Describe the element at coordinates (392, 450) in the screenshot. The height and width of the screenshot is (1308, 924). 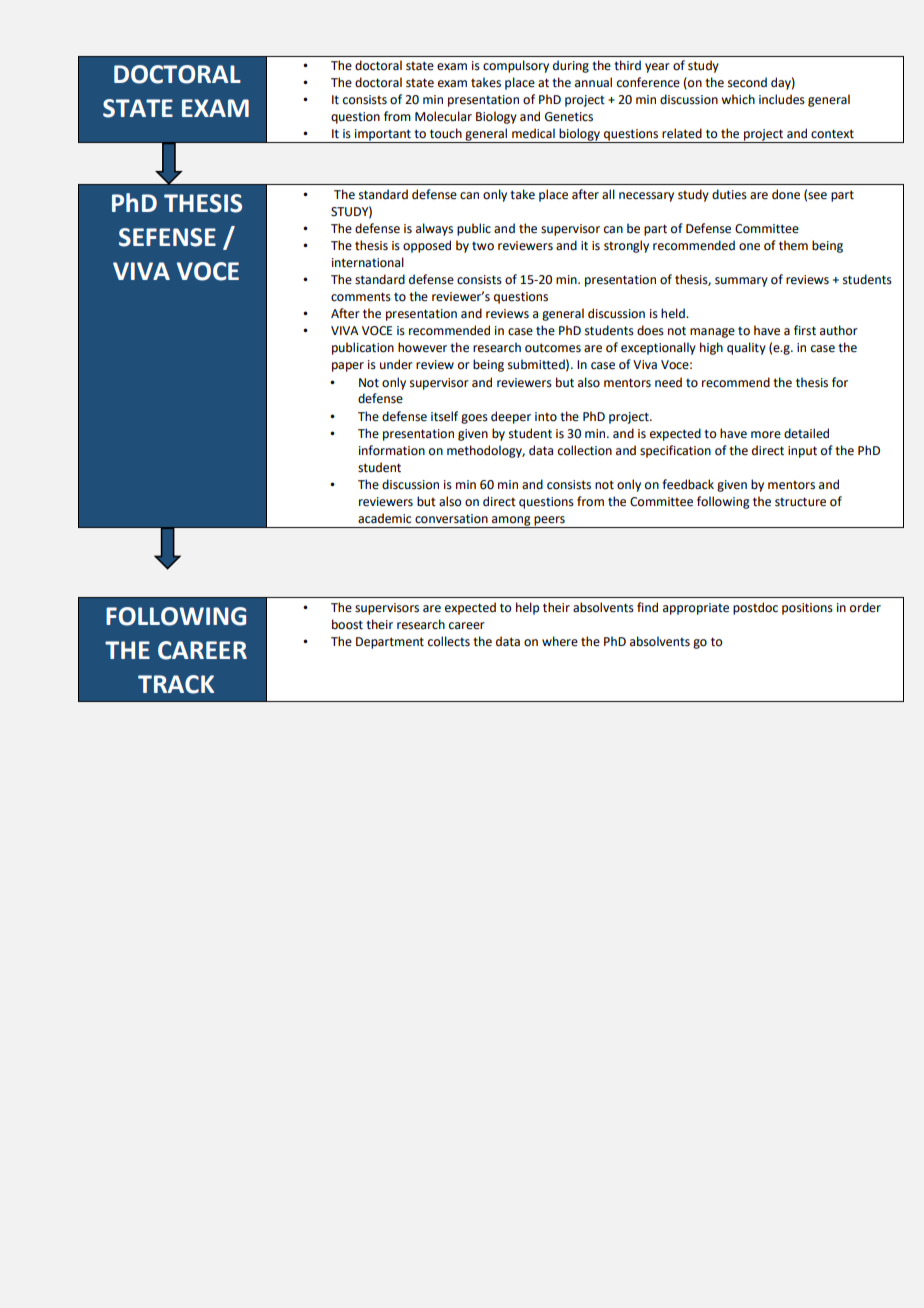
I see `information` at that location.
